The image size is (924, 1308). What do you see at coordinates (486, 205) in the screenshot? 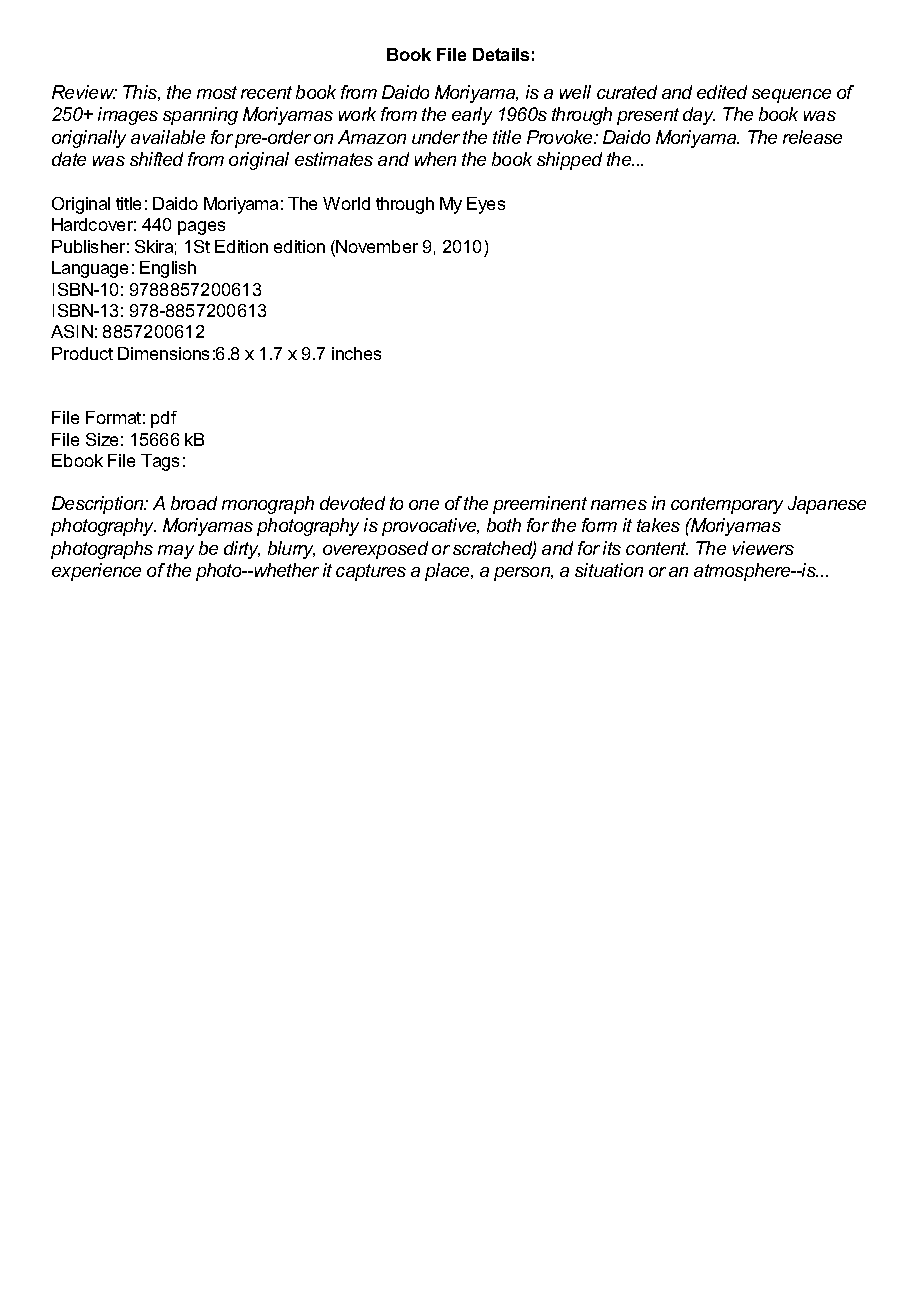
I see `Eyes` at bounding box center [486, 205].
